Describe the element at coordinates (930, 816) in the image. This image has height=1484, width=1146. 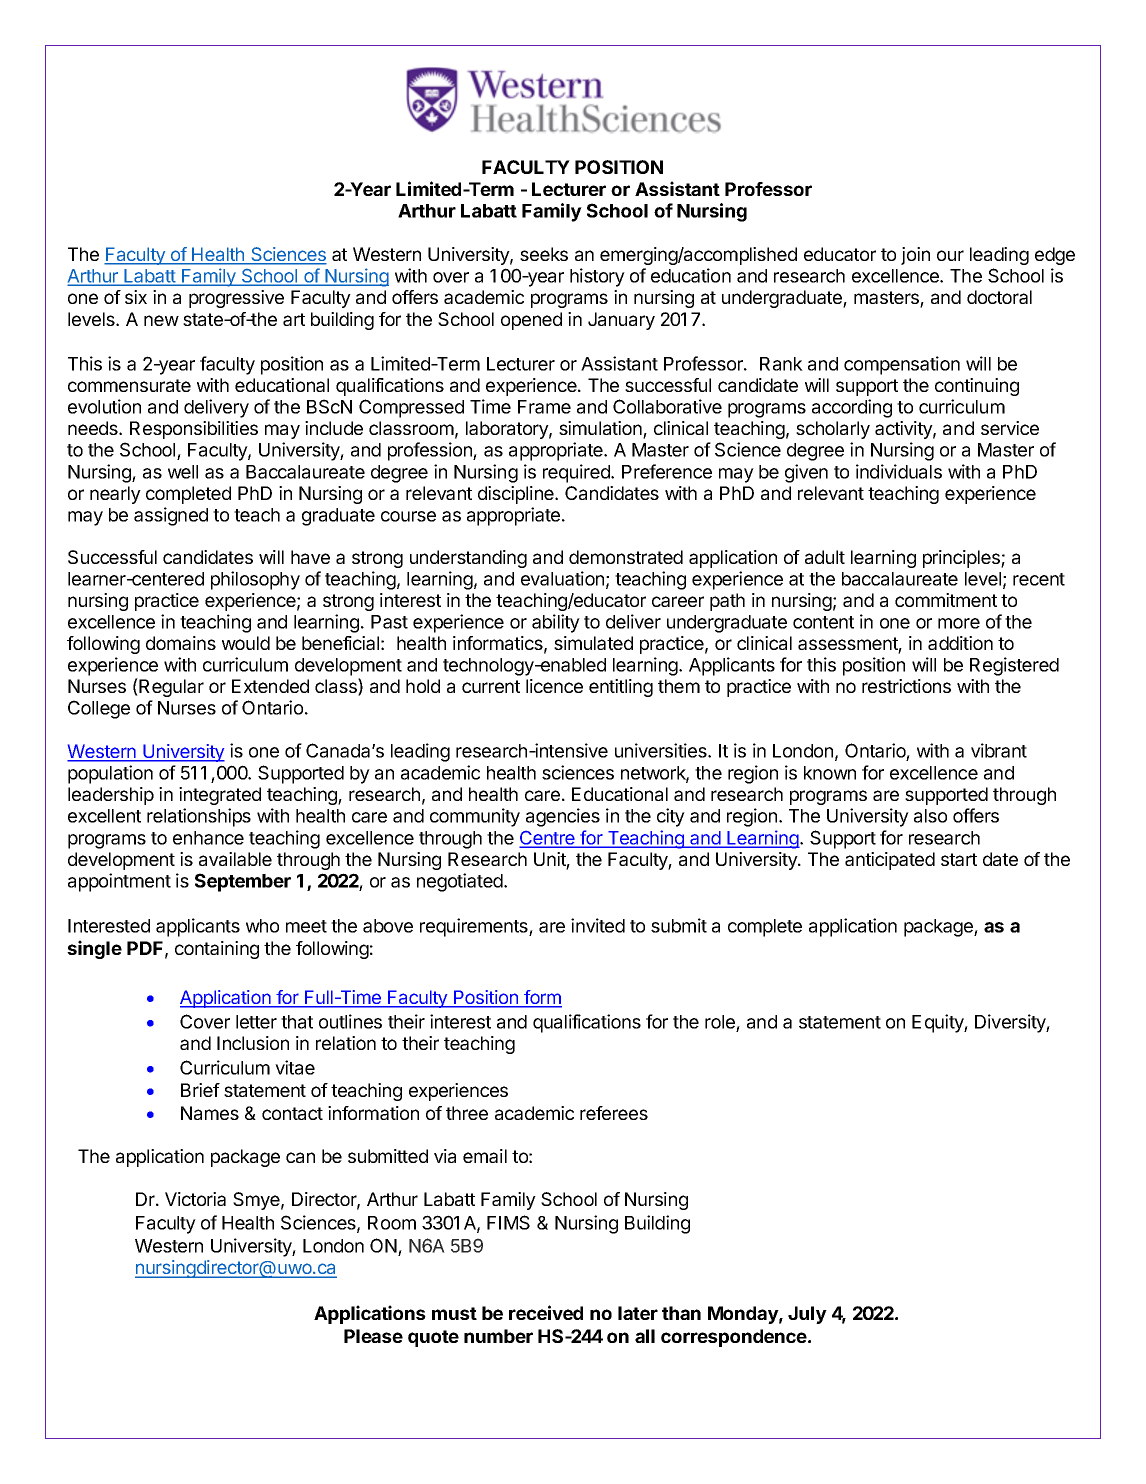
I see `also` at that location.
